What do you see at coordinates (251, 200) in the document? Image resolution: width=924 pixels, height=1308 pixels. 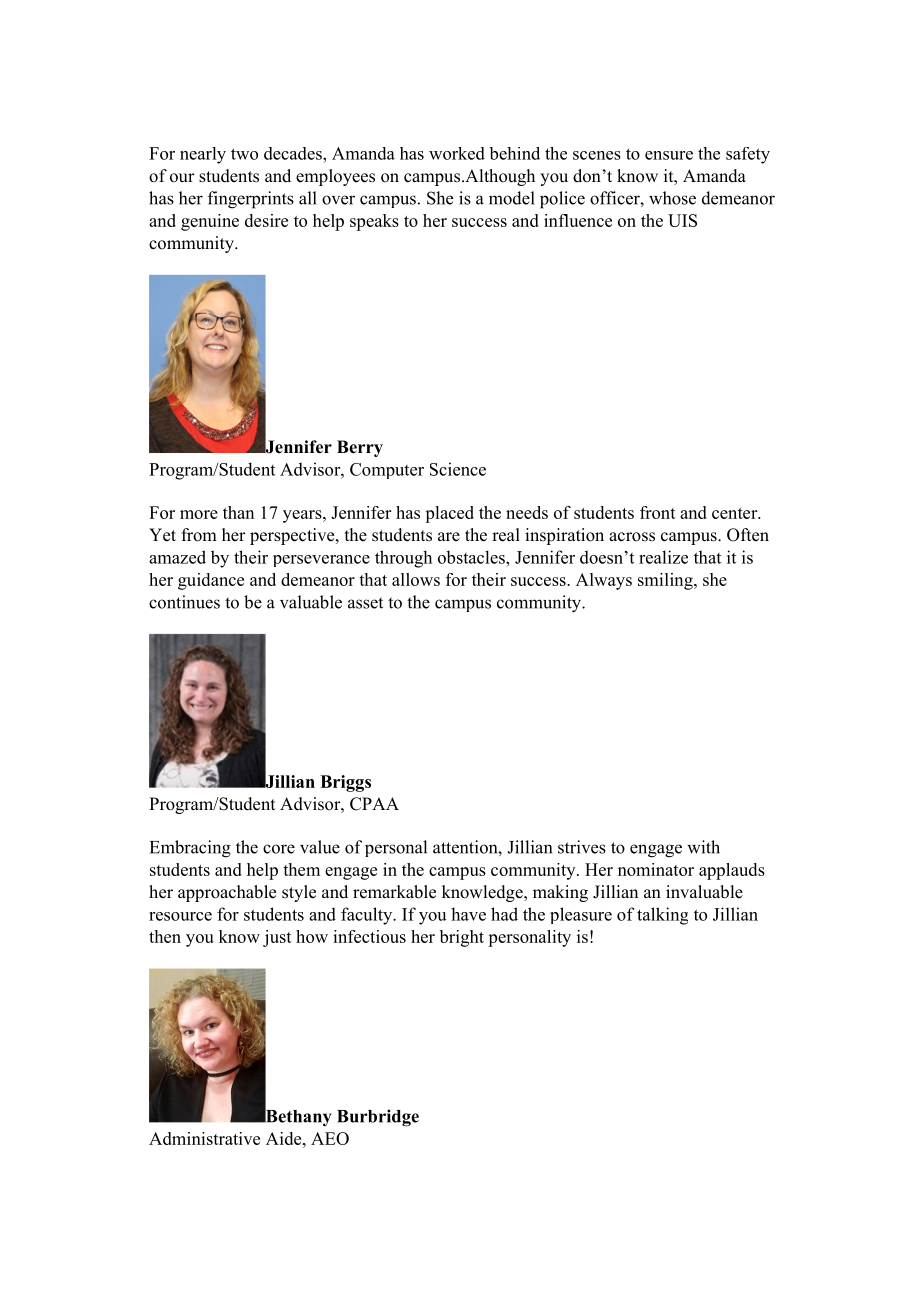 I see `fingerprints` at bounding box center [251, 200].
